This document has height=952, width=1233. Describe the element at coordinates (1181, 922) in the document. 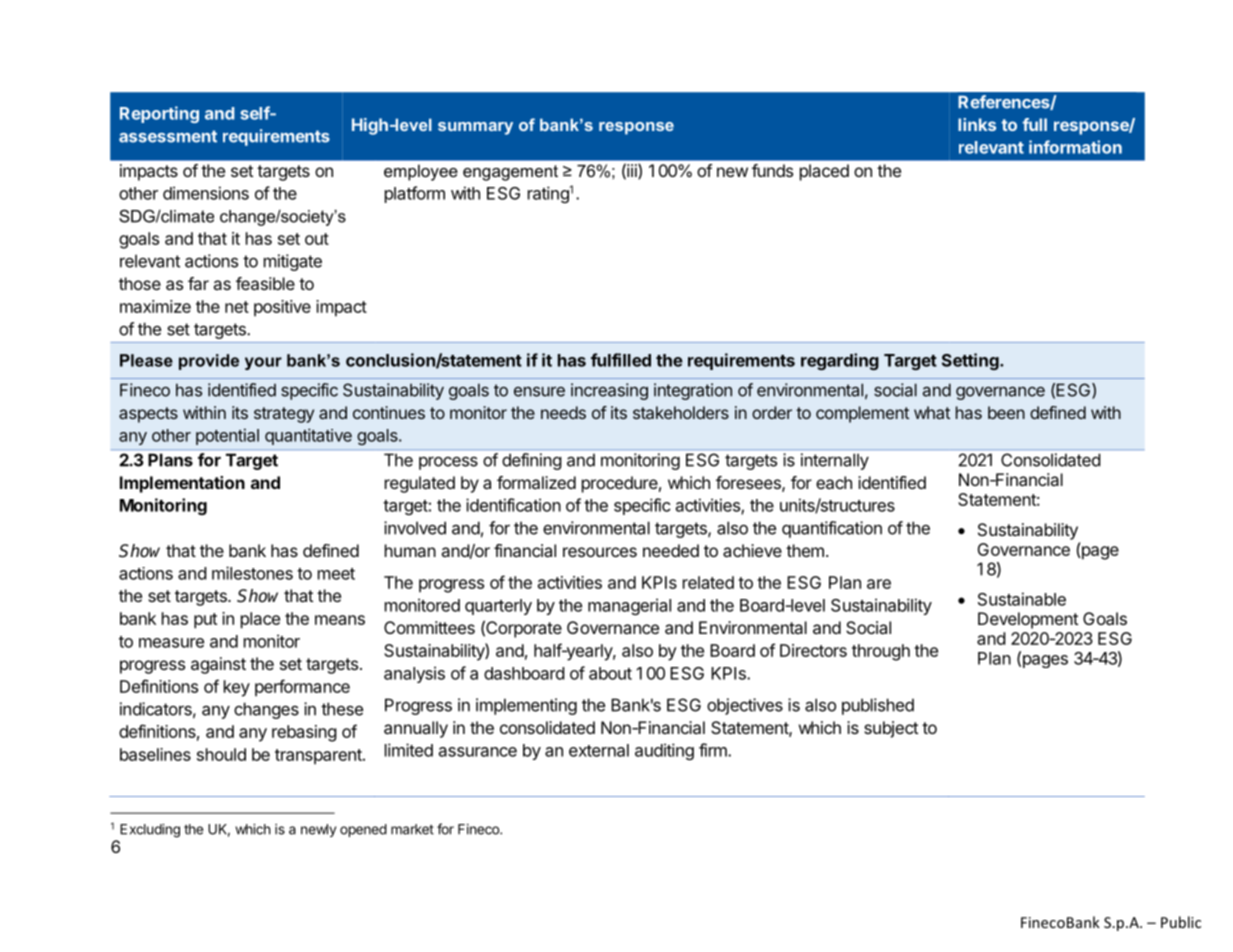

I see `Public` at that location.
